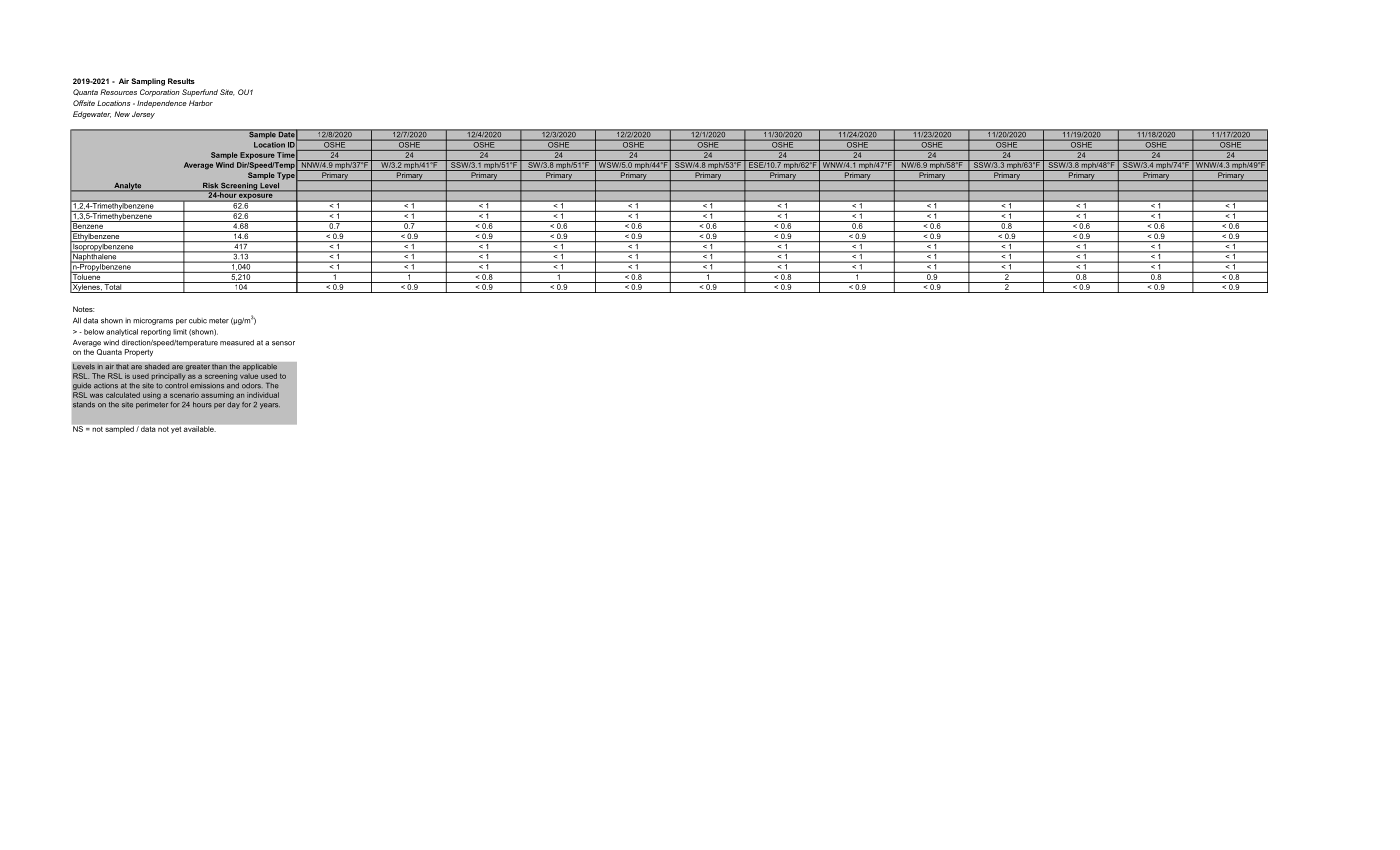 This screenshot has height=850, width=1400. I want to click on Results, so click(181, 81).
